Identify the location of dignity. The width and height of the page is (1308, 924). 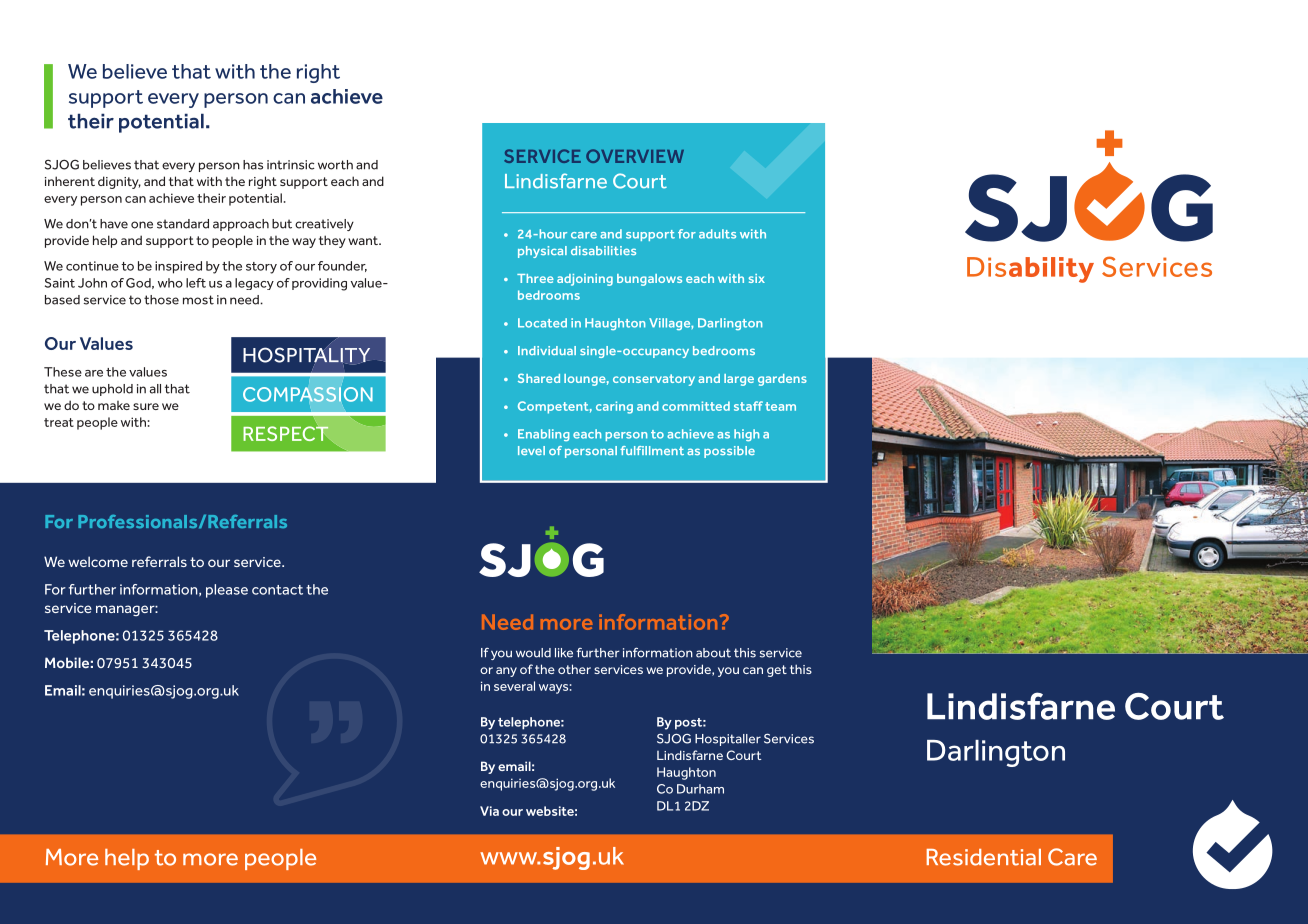
(119, 182).
